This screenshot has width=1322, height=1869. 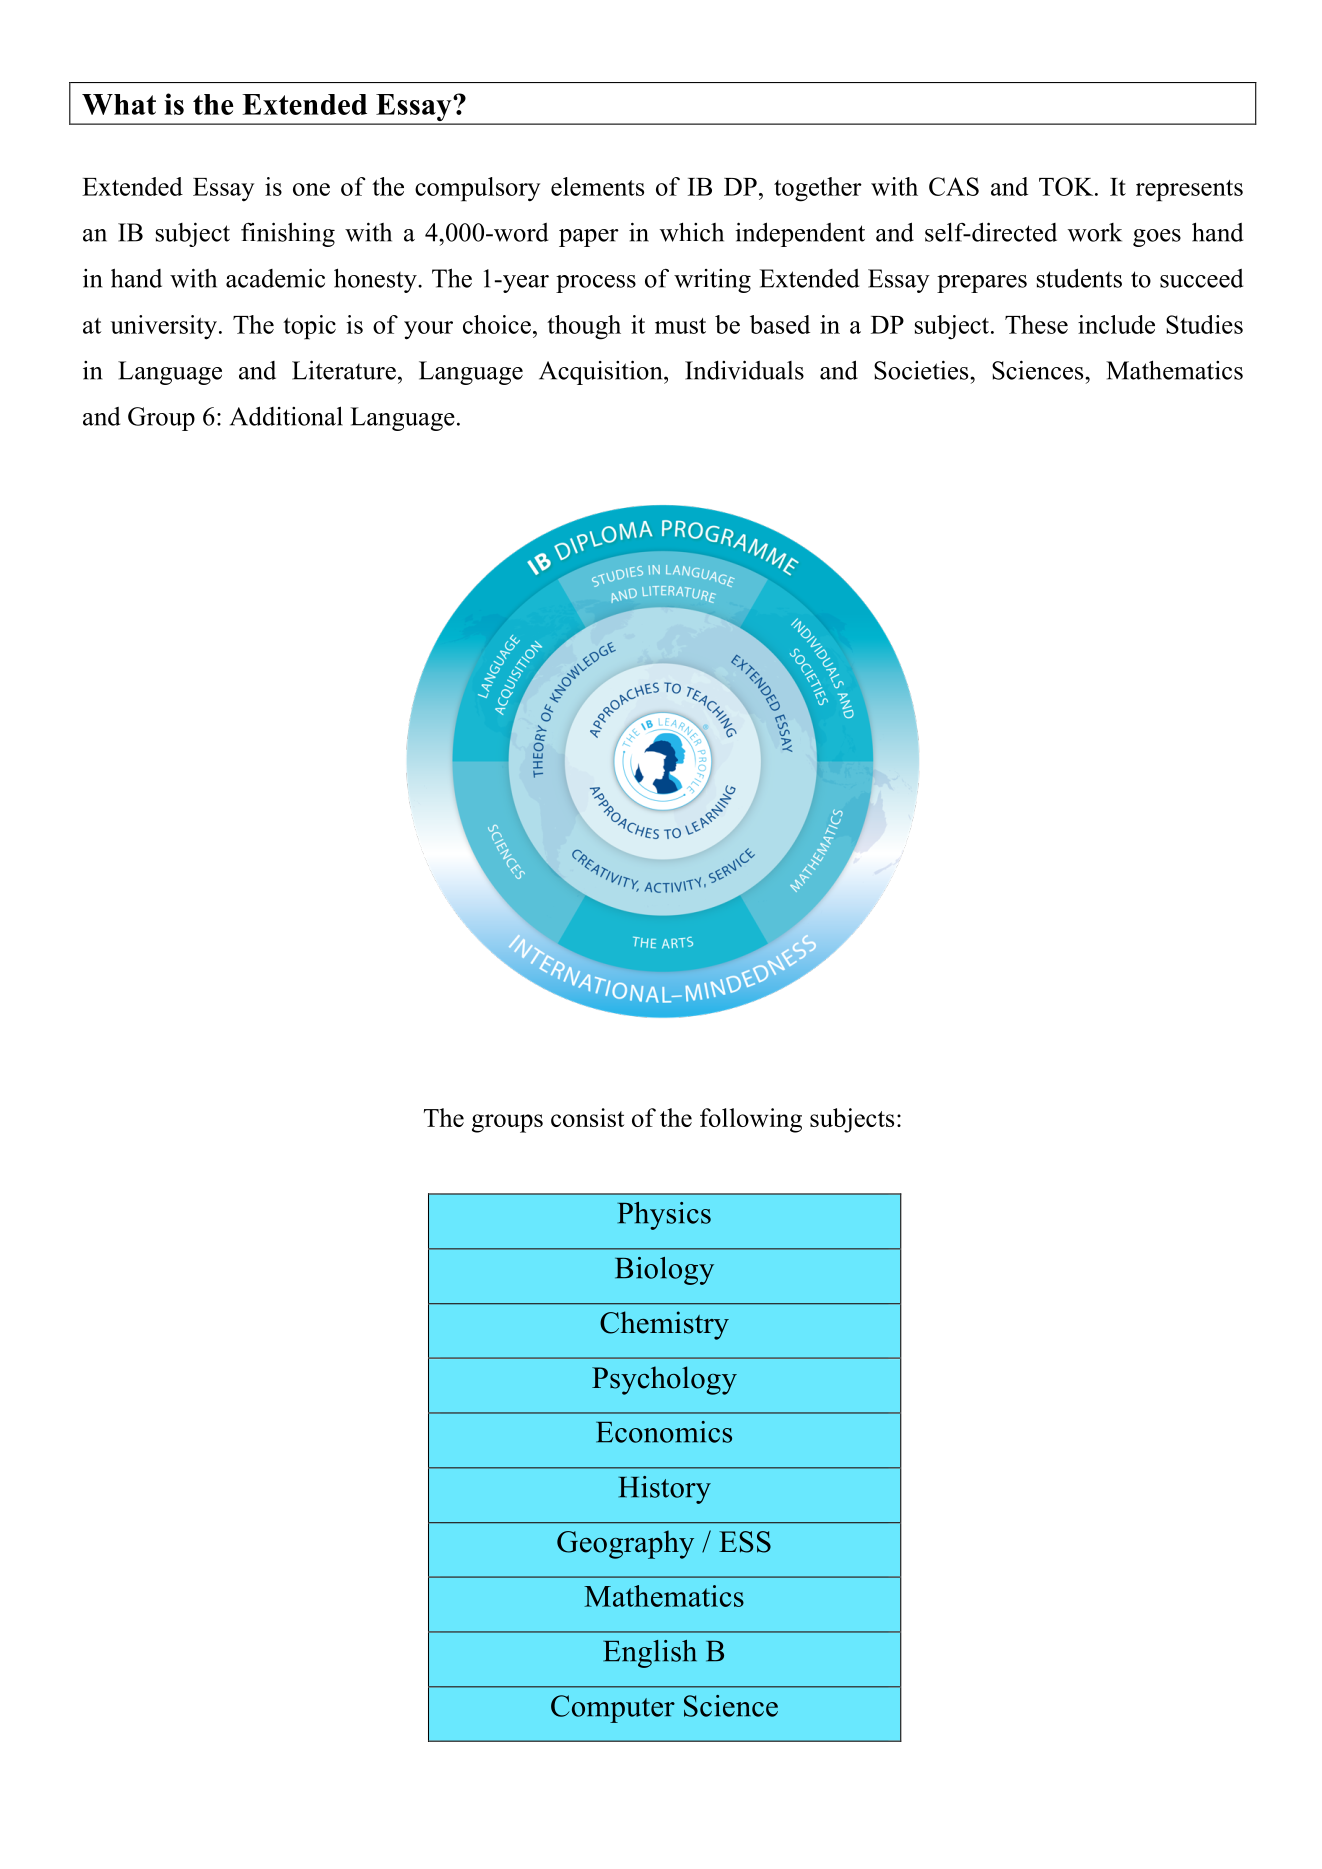 I want to click on finishing, so click(x=288, y=234).
